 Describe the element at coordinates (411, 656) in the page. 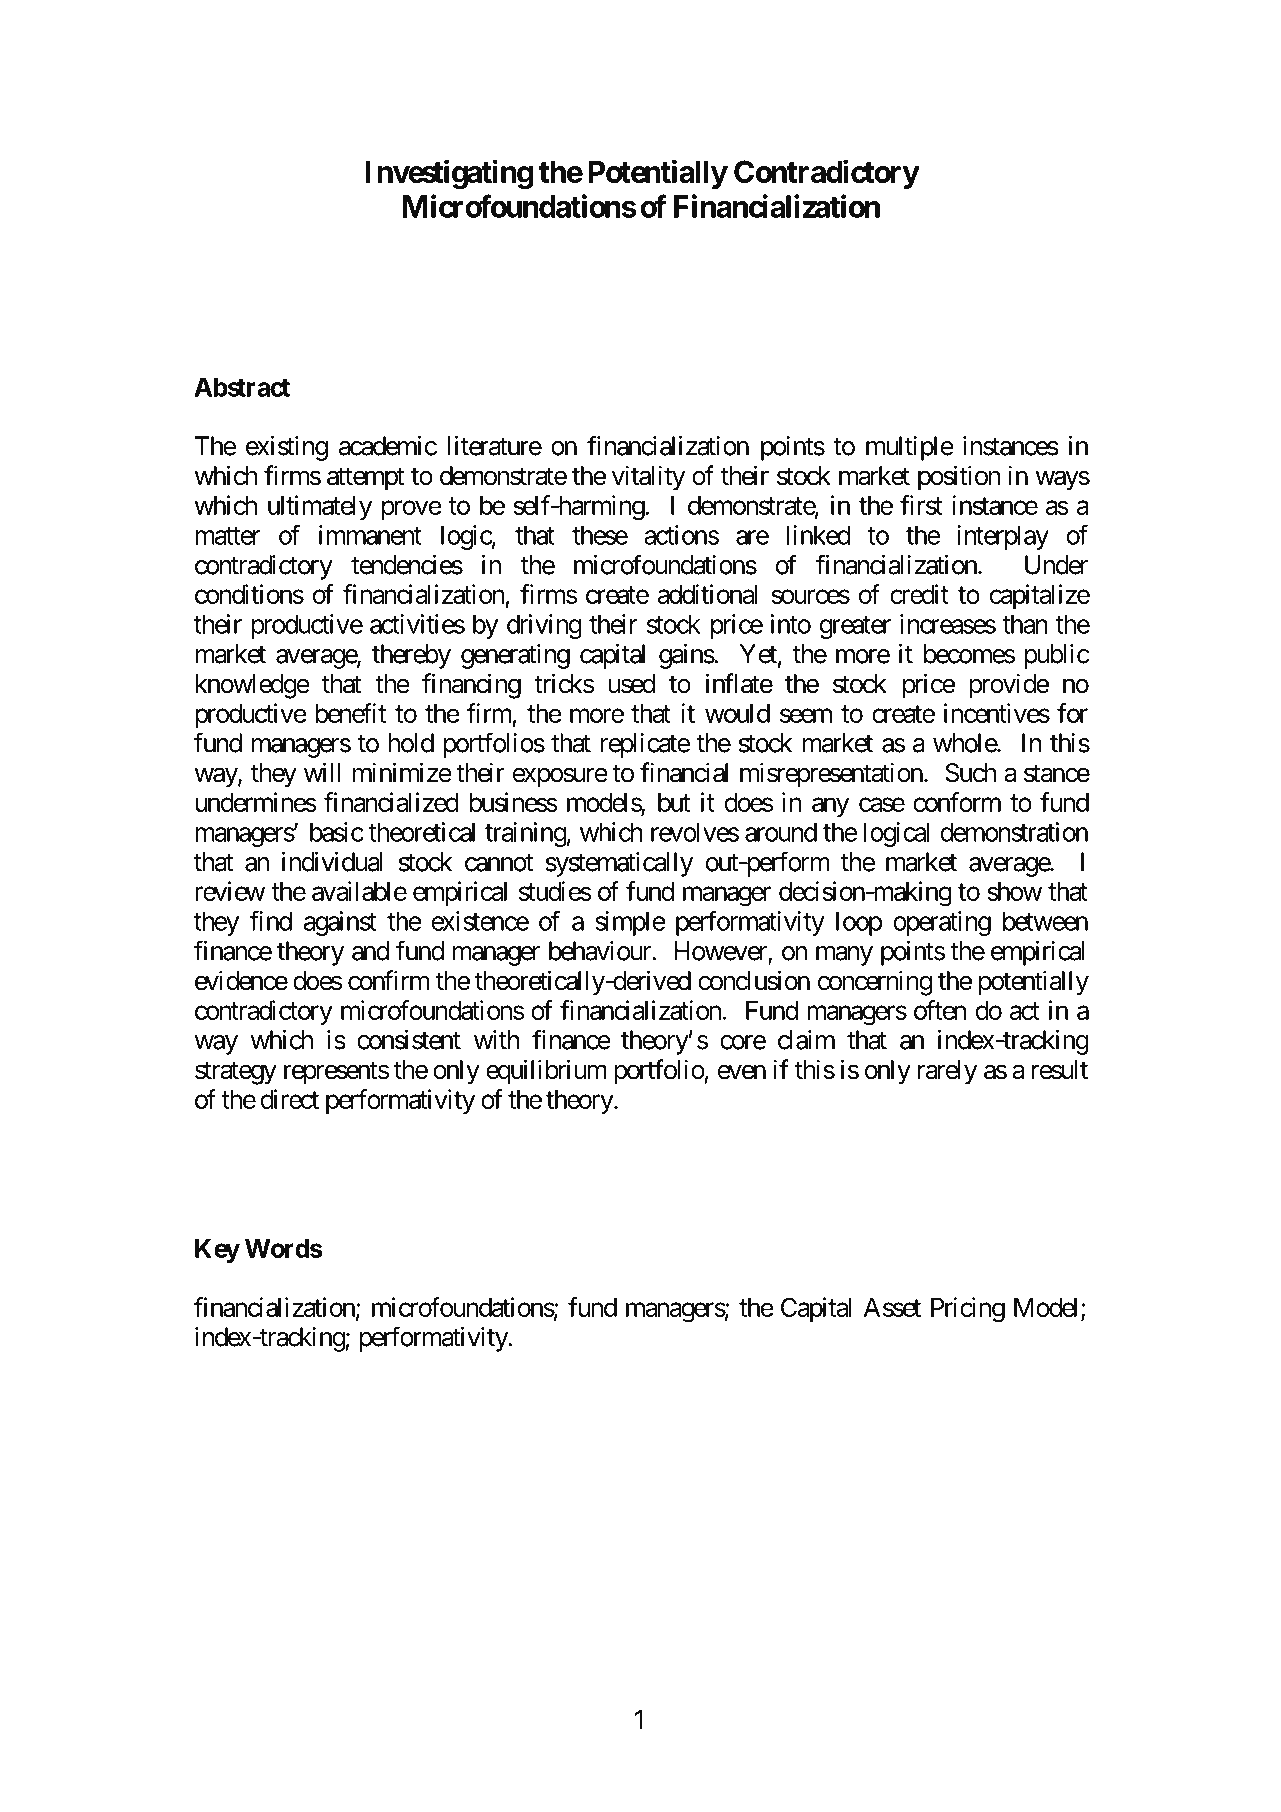

I see `thereby` at that location.
